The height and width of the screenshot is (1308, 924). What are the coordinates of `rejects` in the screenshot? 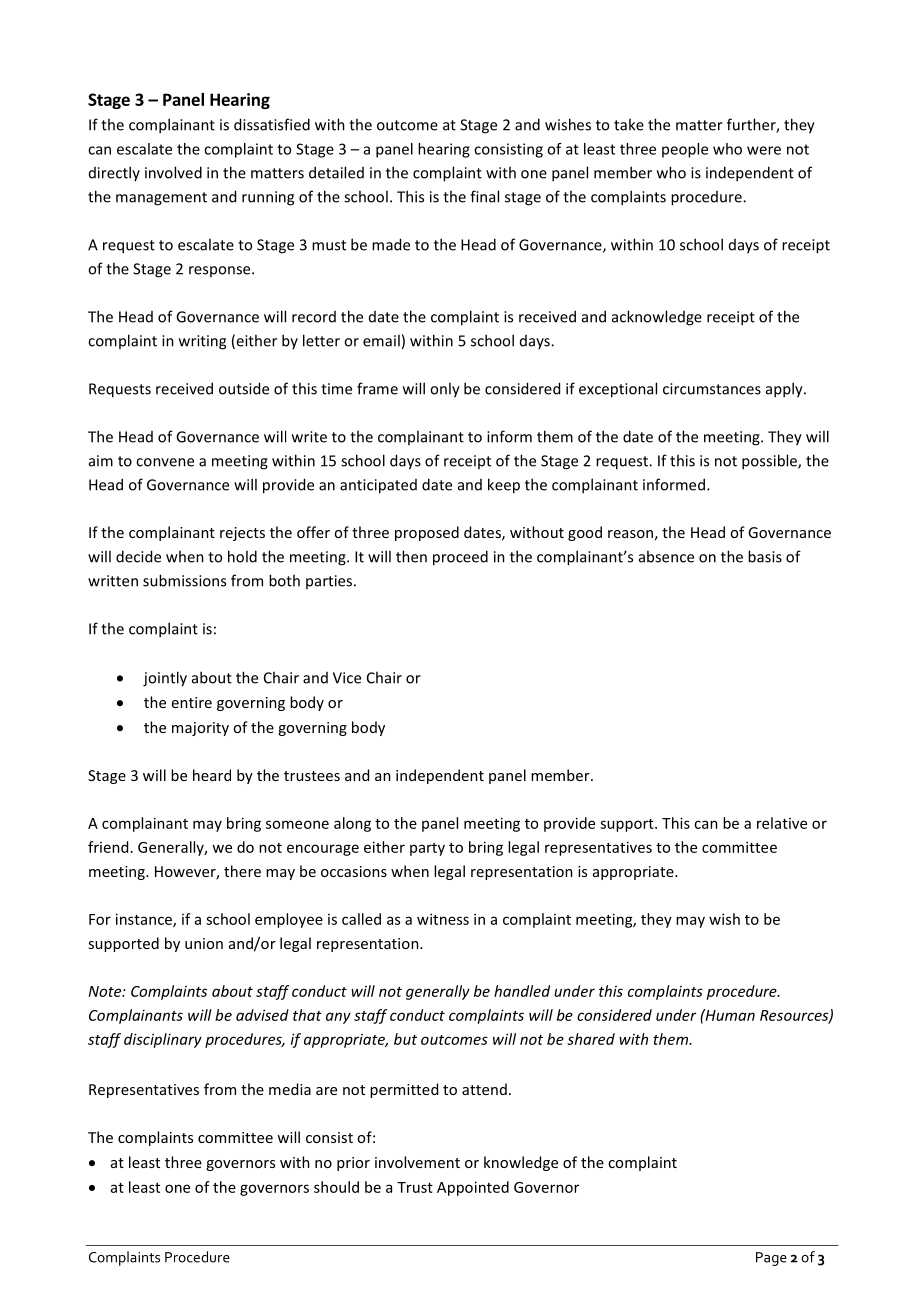 It's located at (242, 534).
